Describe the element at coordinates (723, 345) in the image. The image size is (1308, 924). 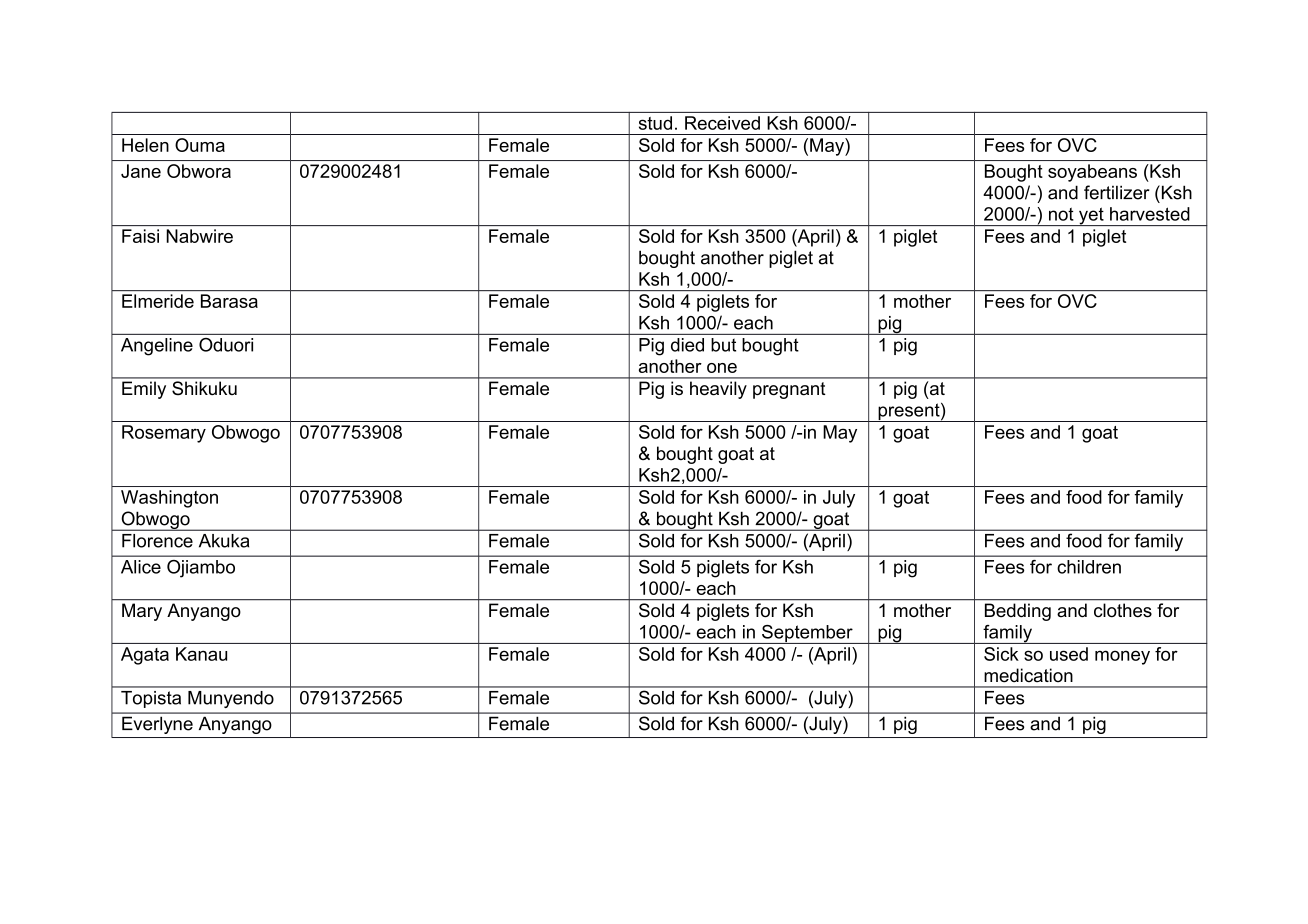
I see `but` at that location.
